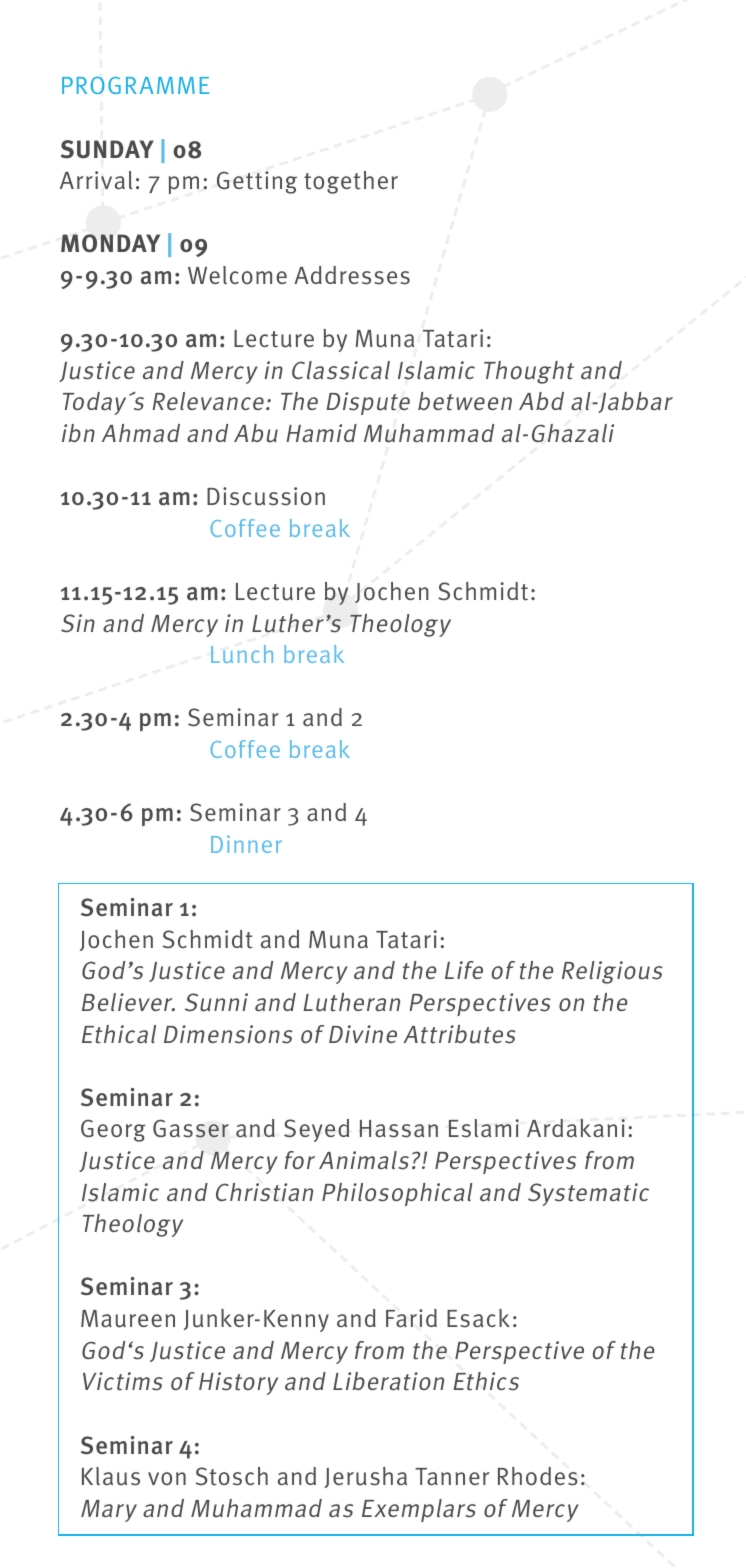  Describe the element at coordinates (113, 1130) in the screenshot. I see `Georg` at that location.
